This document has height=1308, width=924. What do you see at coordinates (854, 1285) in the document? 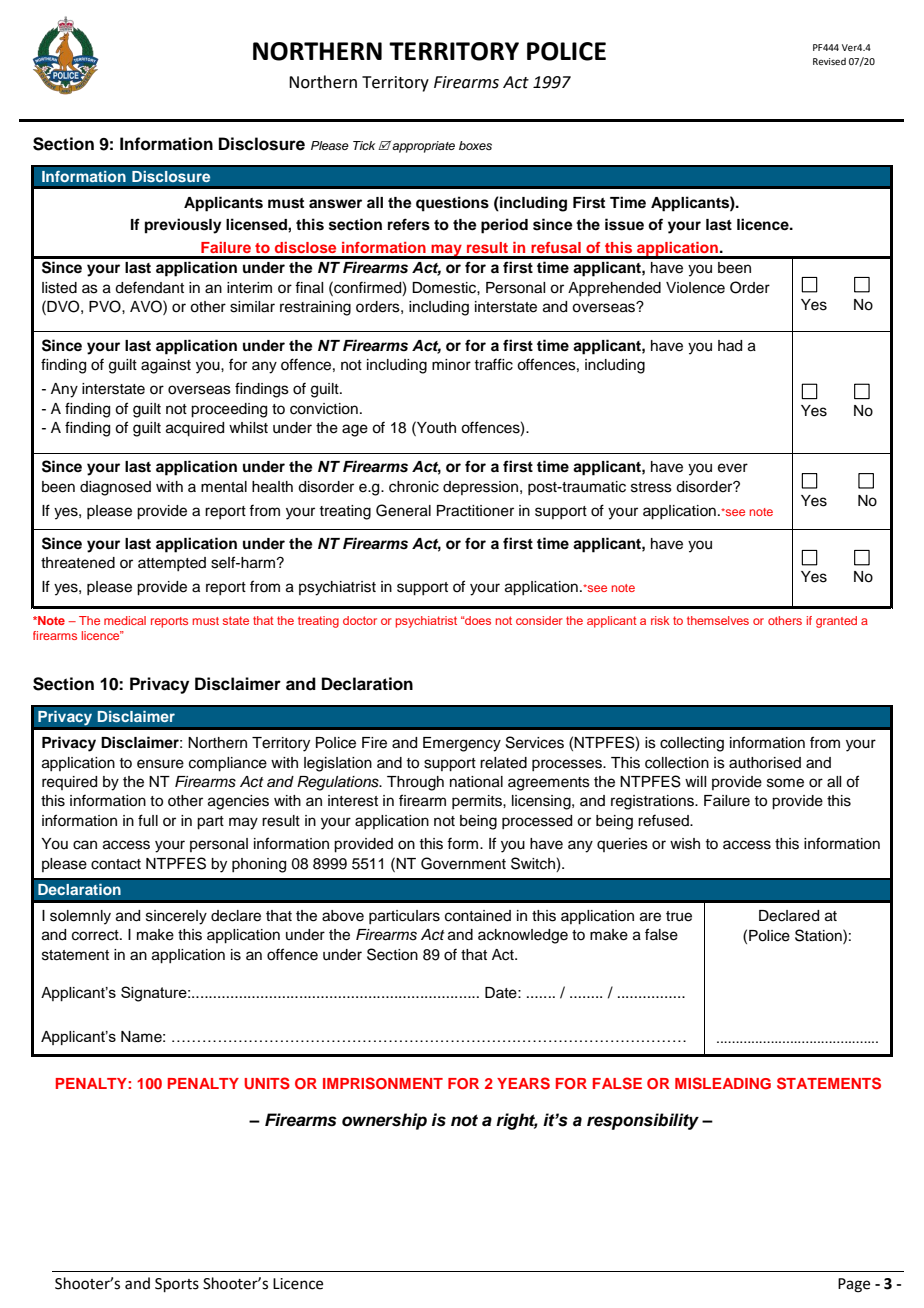
I see `Page` at bounding box center [854, 1285].
